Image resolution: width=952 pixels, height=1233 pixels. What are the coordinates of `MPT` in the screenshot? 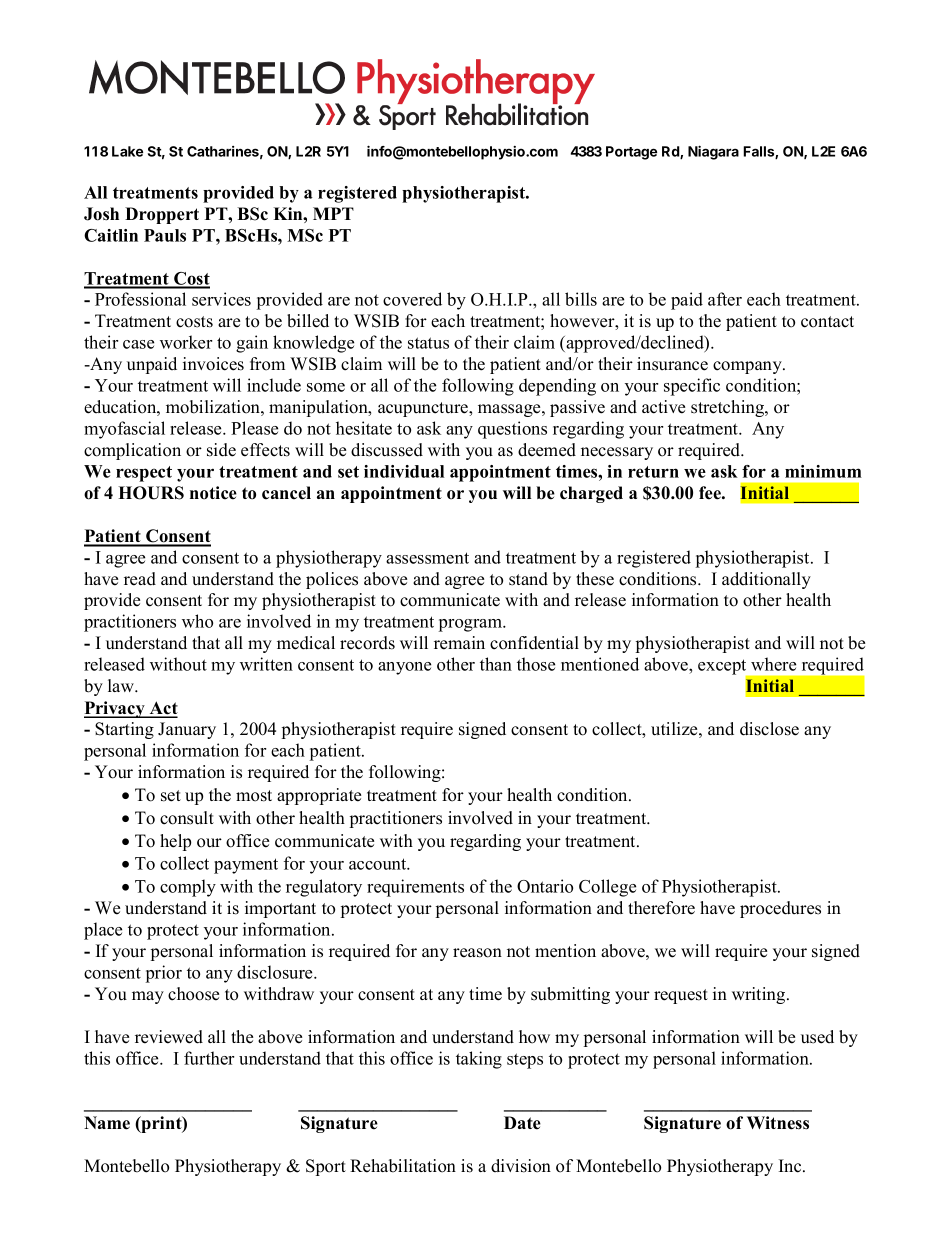 It's located at (333, 213).
